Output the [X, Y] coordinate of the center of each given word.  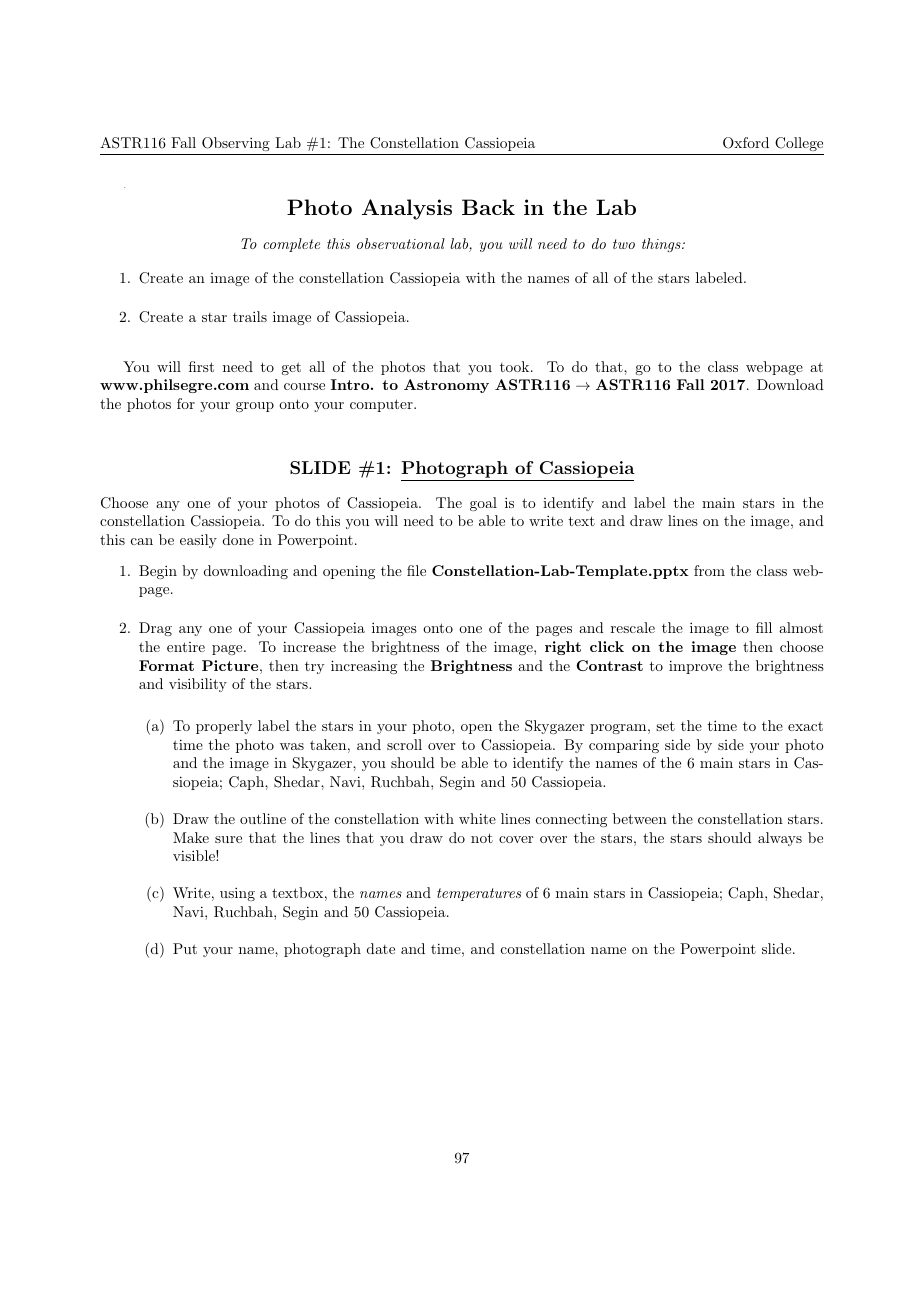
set [665, 726]
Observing [236, 144]
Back [488, 207]
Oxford [746, 143]
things [662, 245]
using [237, 894]
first [201, 366]
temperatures [479, 894]
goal [483, 504]
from [709, 570]
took [514, 366]
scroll [404, 744]
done [238, 539]
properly [224, 727]
